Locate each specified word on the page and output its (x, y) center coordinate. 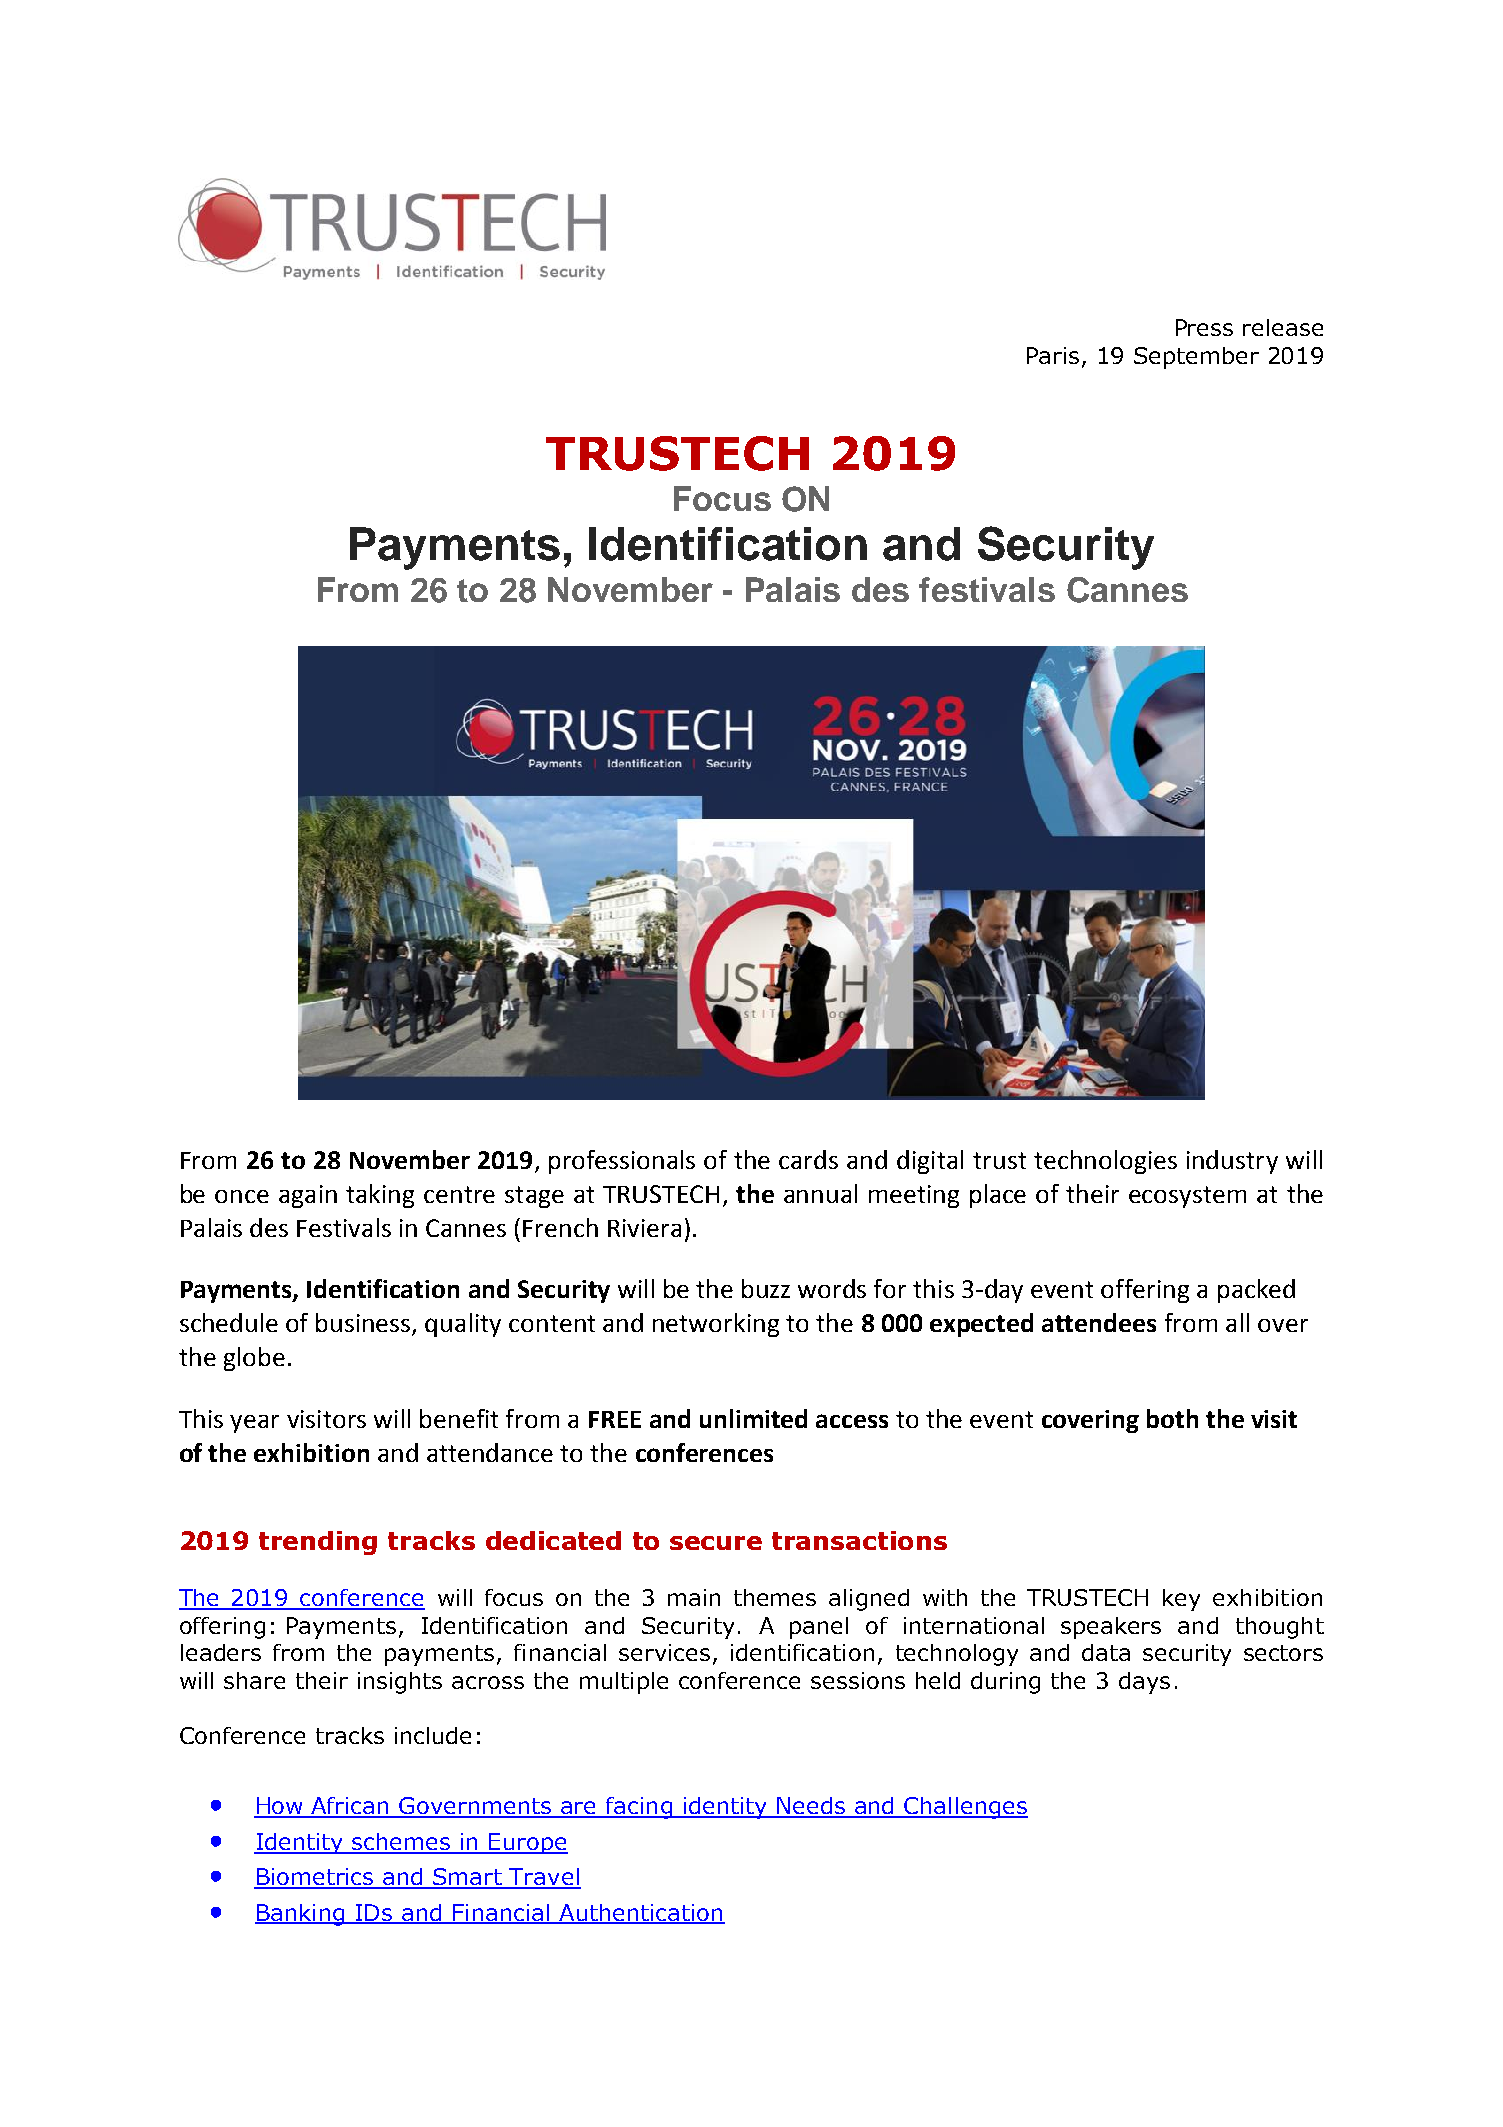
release (1283, 327)
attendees (1099, 1322)
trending (318, 1543)
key (1181, 1600)
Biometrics (315, 1878)
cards (808, 1159)
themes (775, 1597)
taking (380, 1196)
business (364, 1324)
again (308, 1196)
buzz (766, 1288)
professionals (622, 1162)
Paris (1053, 355)
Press (1204, 327)
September (1196, 358)
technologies (1105, 1162)
